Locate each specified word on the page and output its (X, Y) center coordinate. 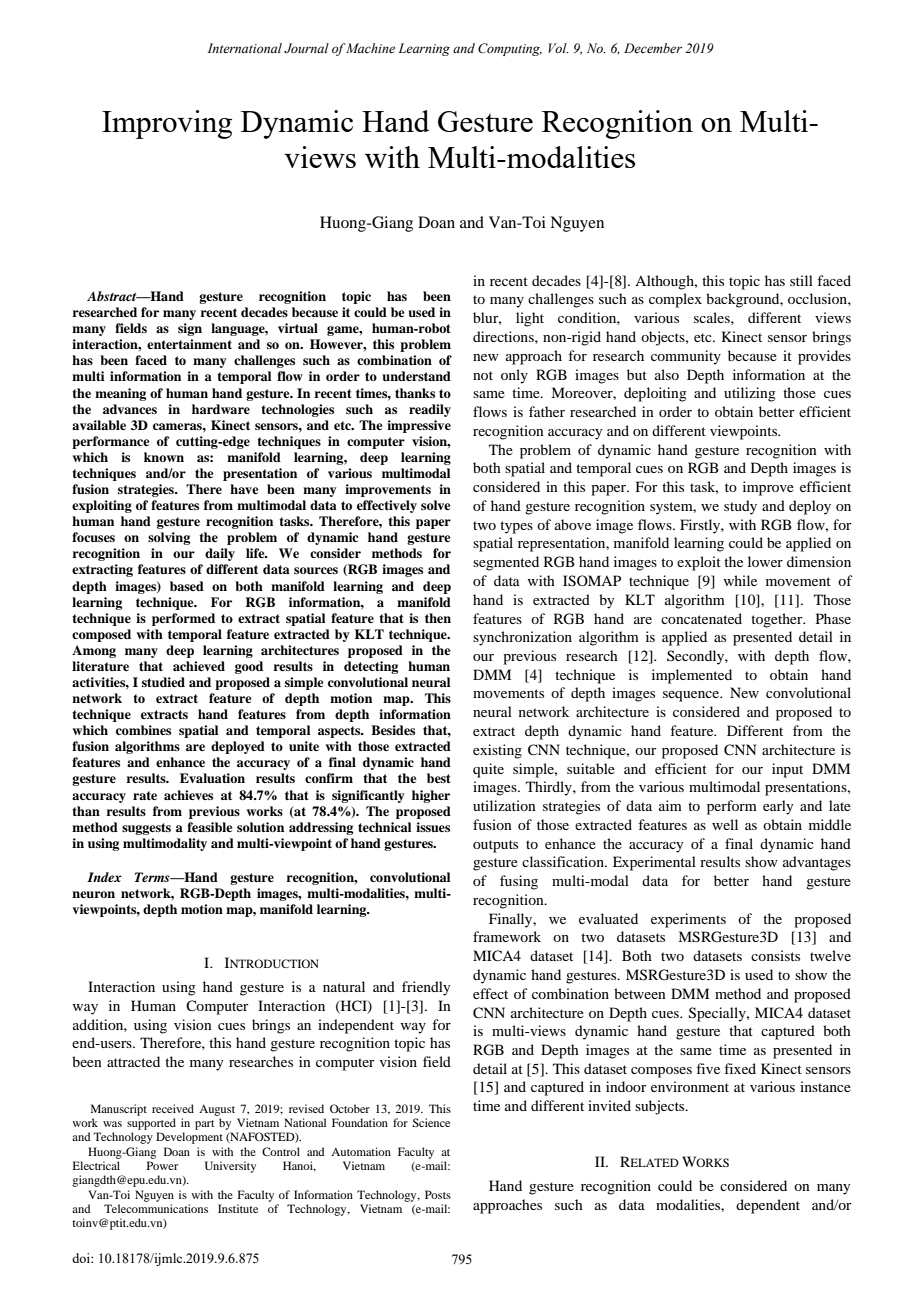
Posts (438, 1194)
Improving (167, 124)
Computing (510, 49)
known (164, 457)
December (653, 48)
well (725, 824)
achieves (188, 795)
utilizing (750, 394)
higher (431, 796)
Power (162, 1165)
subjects (661, 1107)
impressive (419, 426)
